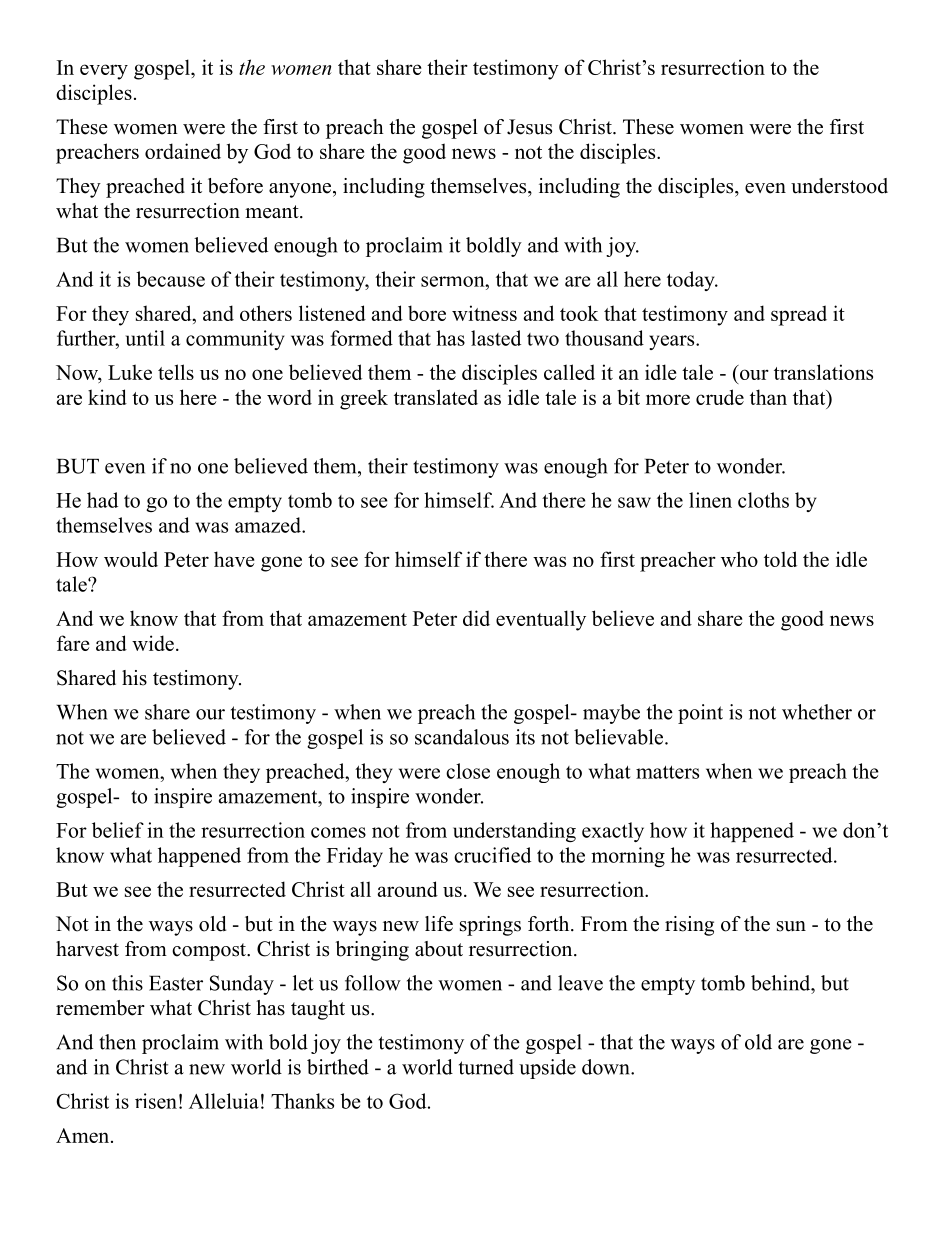 Image resolution: width=952 pixels, height=1233 pixels. Describe the element at coordinates (529, 127) in the image. I see `Jesus` at that location.
